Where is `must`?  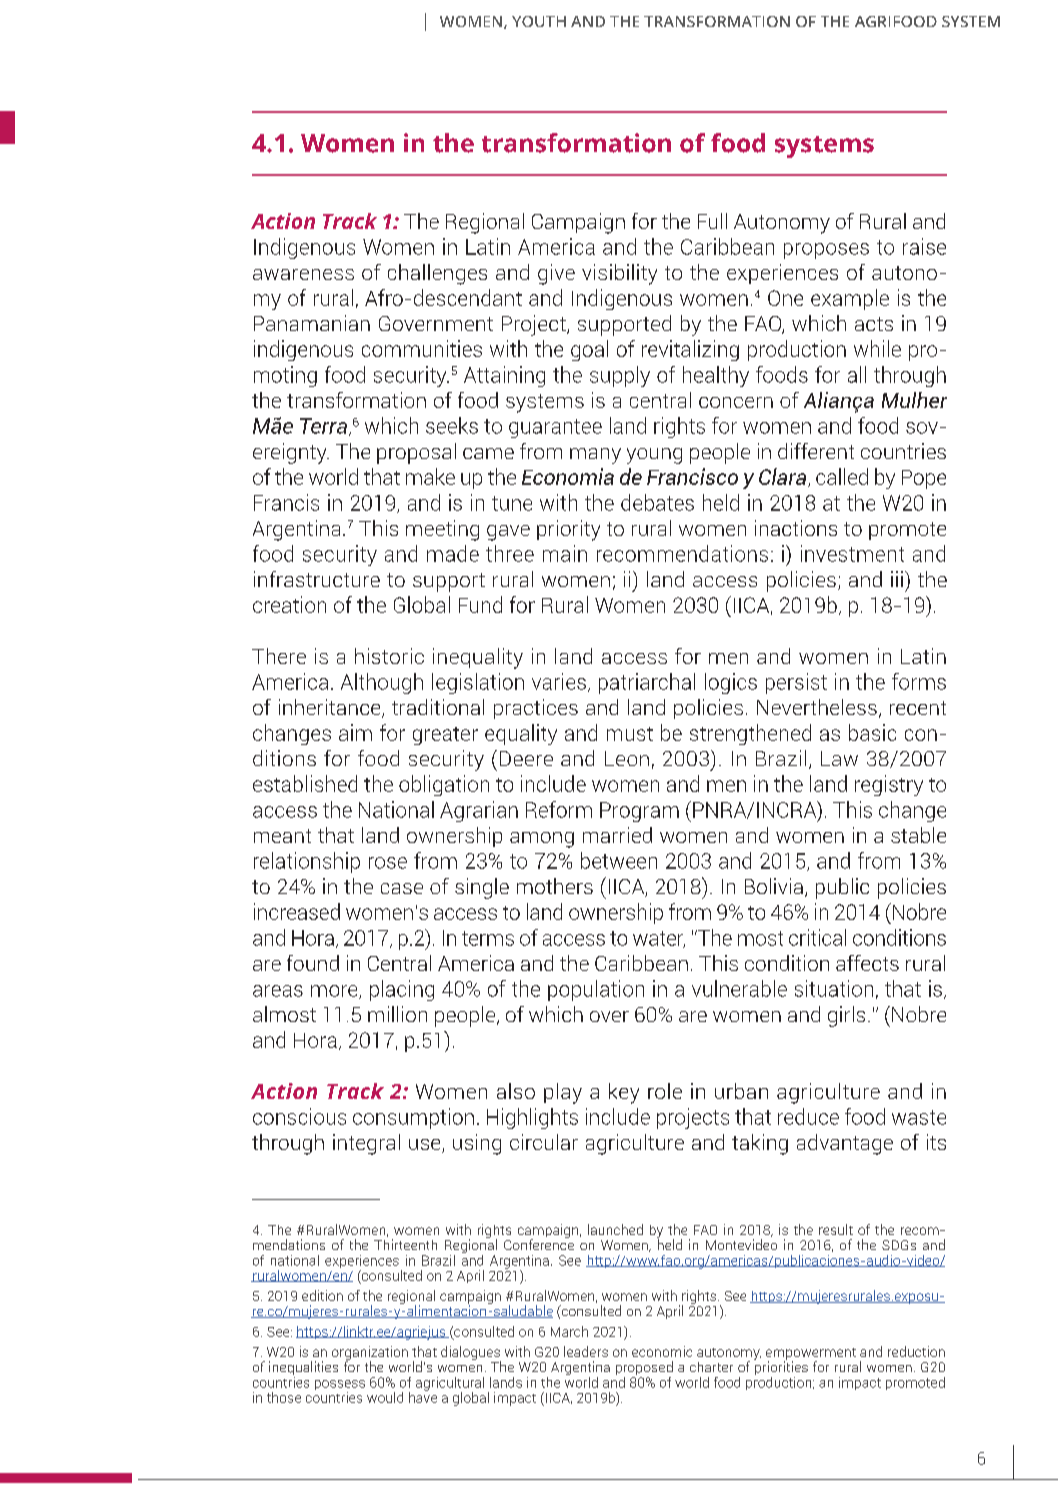 must is located at coordinates (630, 734).
